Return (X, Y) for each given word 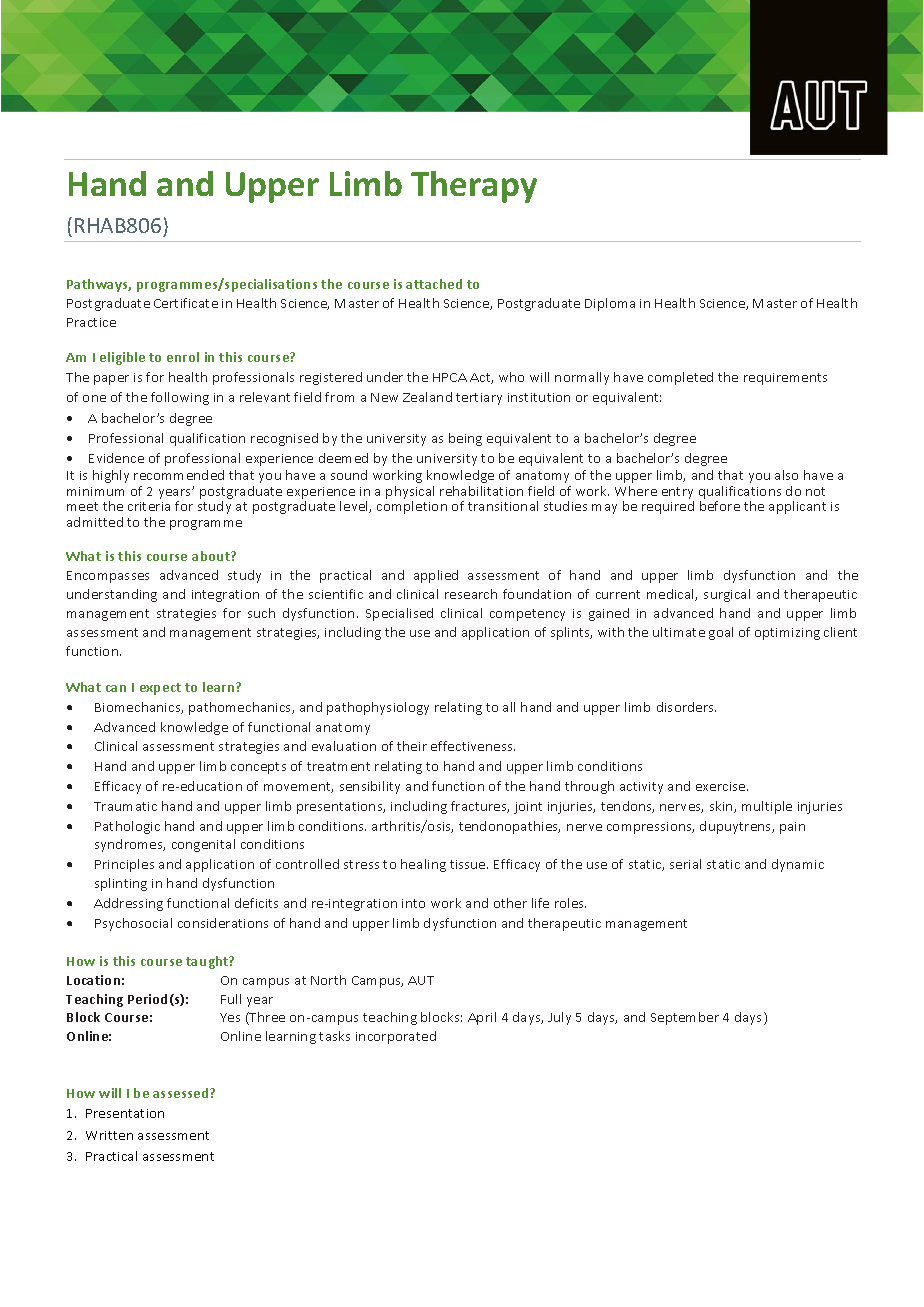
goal (721, 633)
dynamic (798, 865)
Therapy (474, 187)
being (465, 439)
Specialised (399, 614)
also (786, 475)
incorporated (396, 1037)
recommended (179, 475)
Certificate (186, 303)
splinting (121, 884)
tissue (469, 864)
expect (160, 689)
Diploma (610, 304)
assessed (182, 1093)
